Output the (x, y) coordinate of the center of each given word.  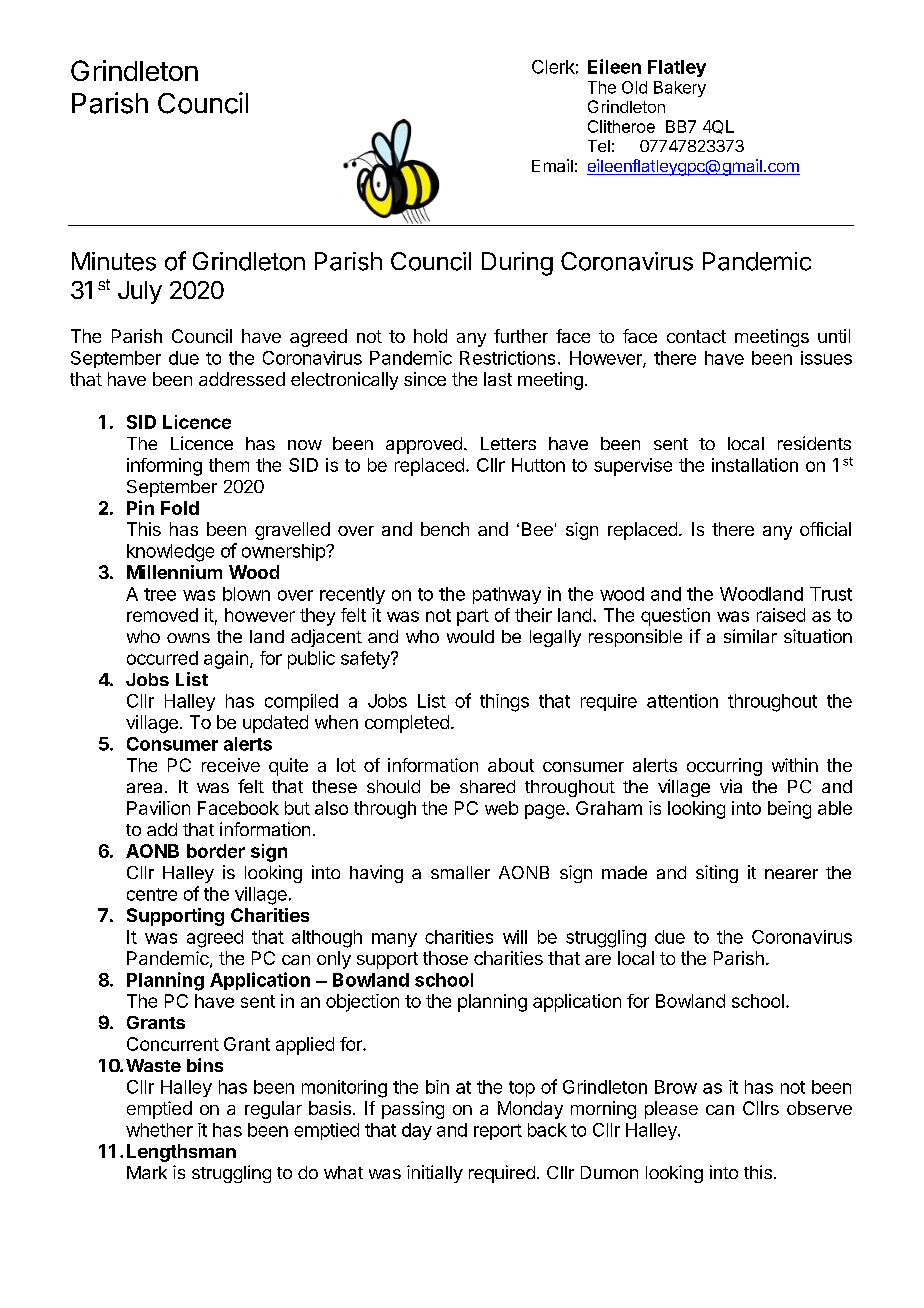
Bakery (680, 89)
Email (552, 165)
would (470, 636)
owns (188, 638)
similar (750, 636)
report (498, 1132)
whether (159, 1130)
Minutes (114, 261)
